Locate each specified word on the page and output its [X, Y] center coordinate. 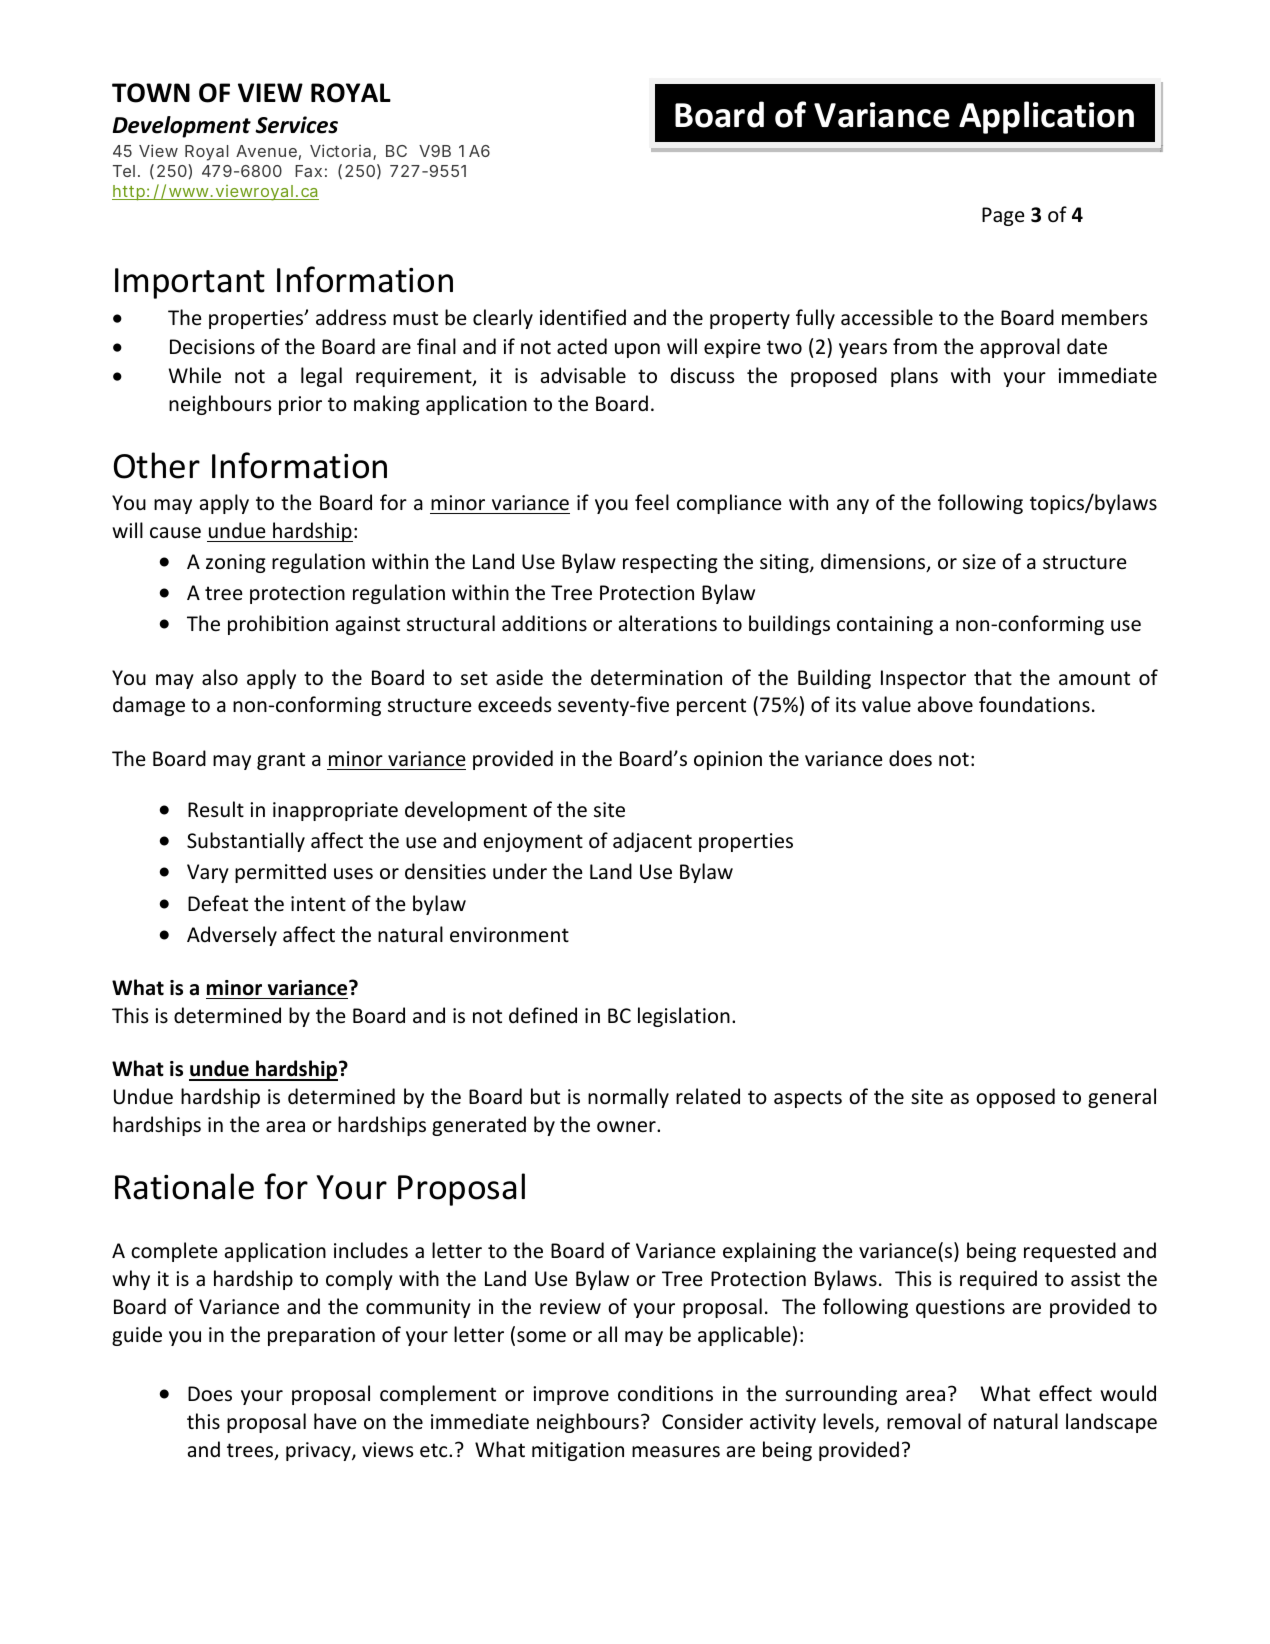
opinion [728, 760]
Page [1003, 216]
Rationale [184, 1186]
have [335, 1421]
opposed [1015, 1098]
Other [157, 465]
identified [583, 317]
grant [281, 761]
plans [914, 377]
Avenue [266, 151]
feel [652, 502]
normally [628, 1098]
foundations [1034, 704]
